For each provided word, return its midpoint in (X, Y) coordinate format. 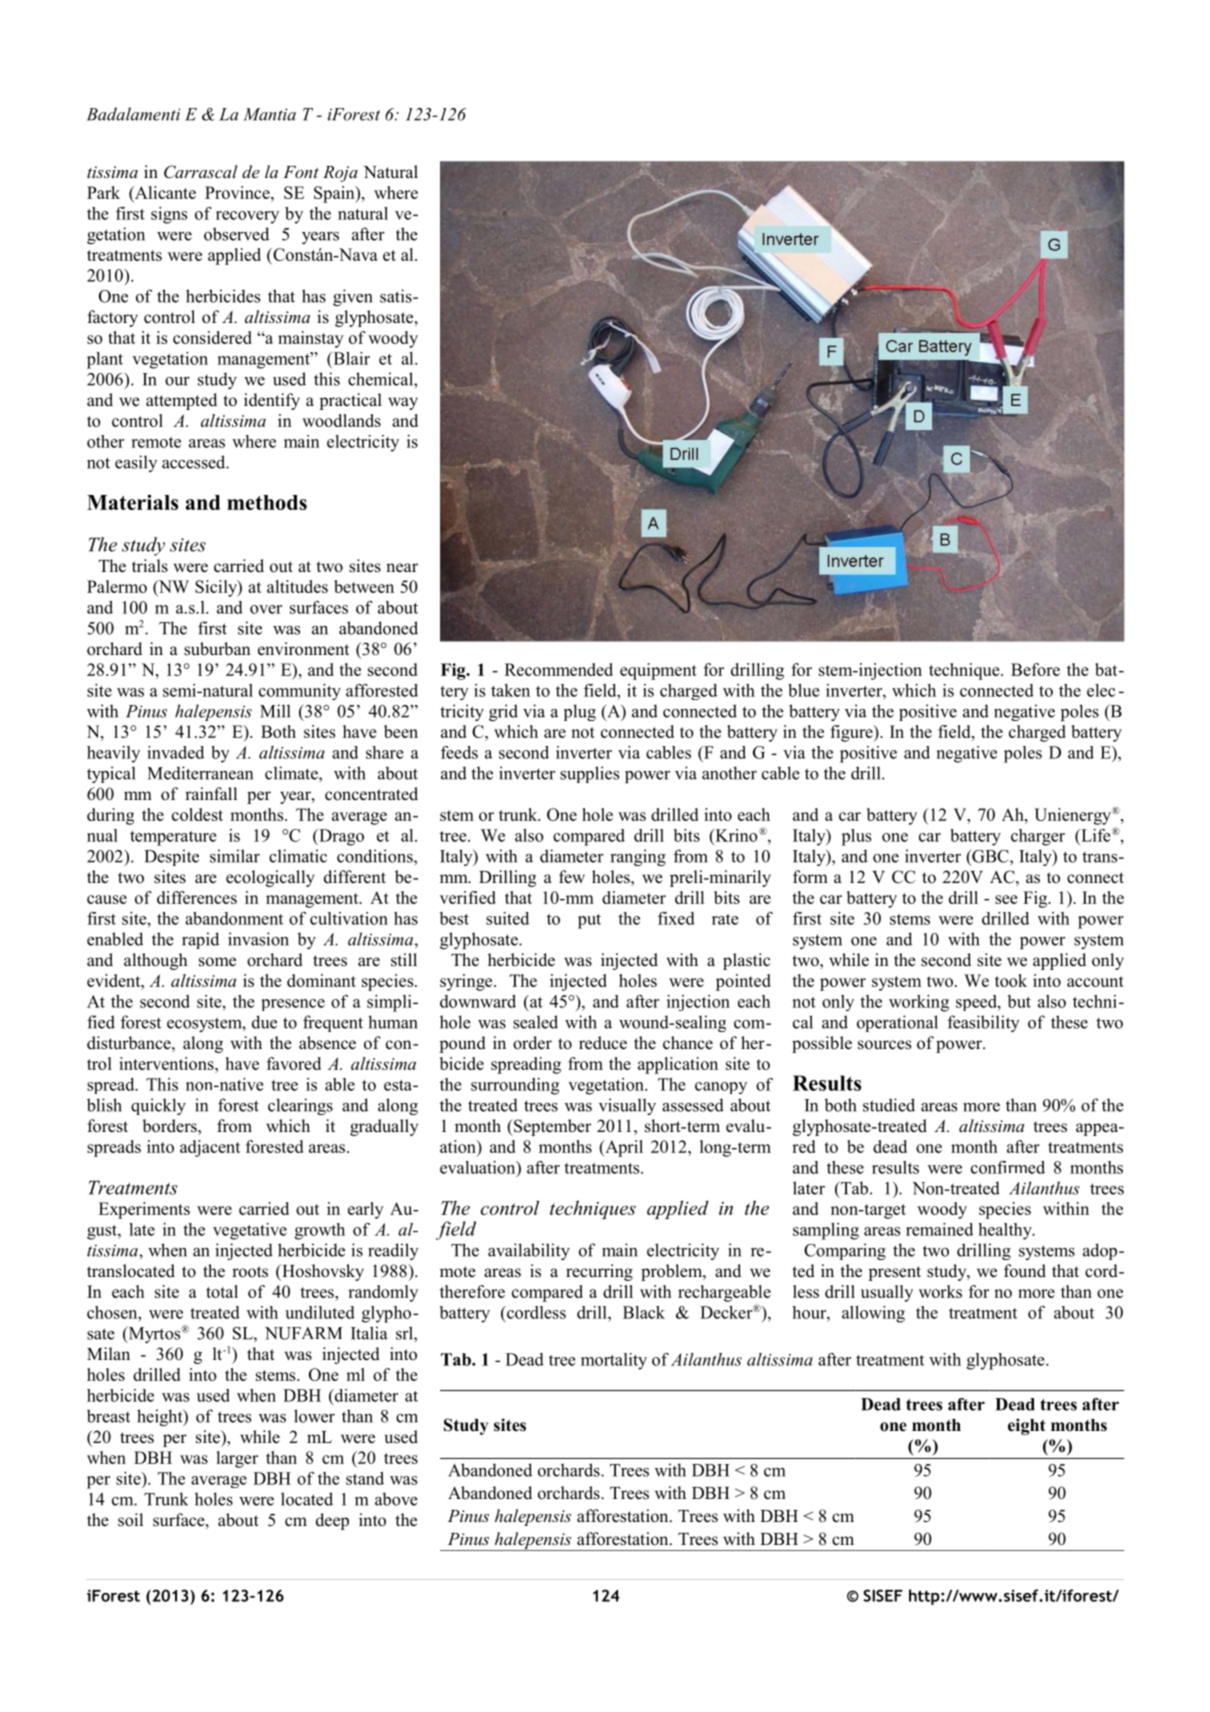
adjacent (210, 1148)
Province (238, 192)
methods (267, 502)
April (623, 1148)
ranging (638, 857)
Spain (335, 194)
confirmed (1008, 1167)
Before (1035, 669)
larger (237, 1459)
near (402, 568)
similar (235, 856)
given (353, 297)
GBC (990, 857)
